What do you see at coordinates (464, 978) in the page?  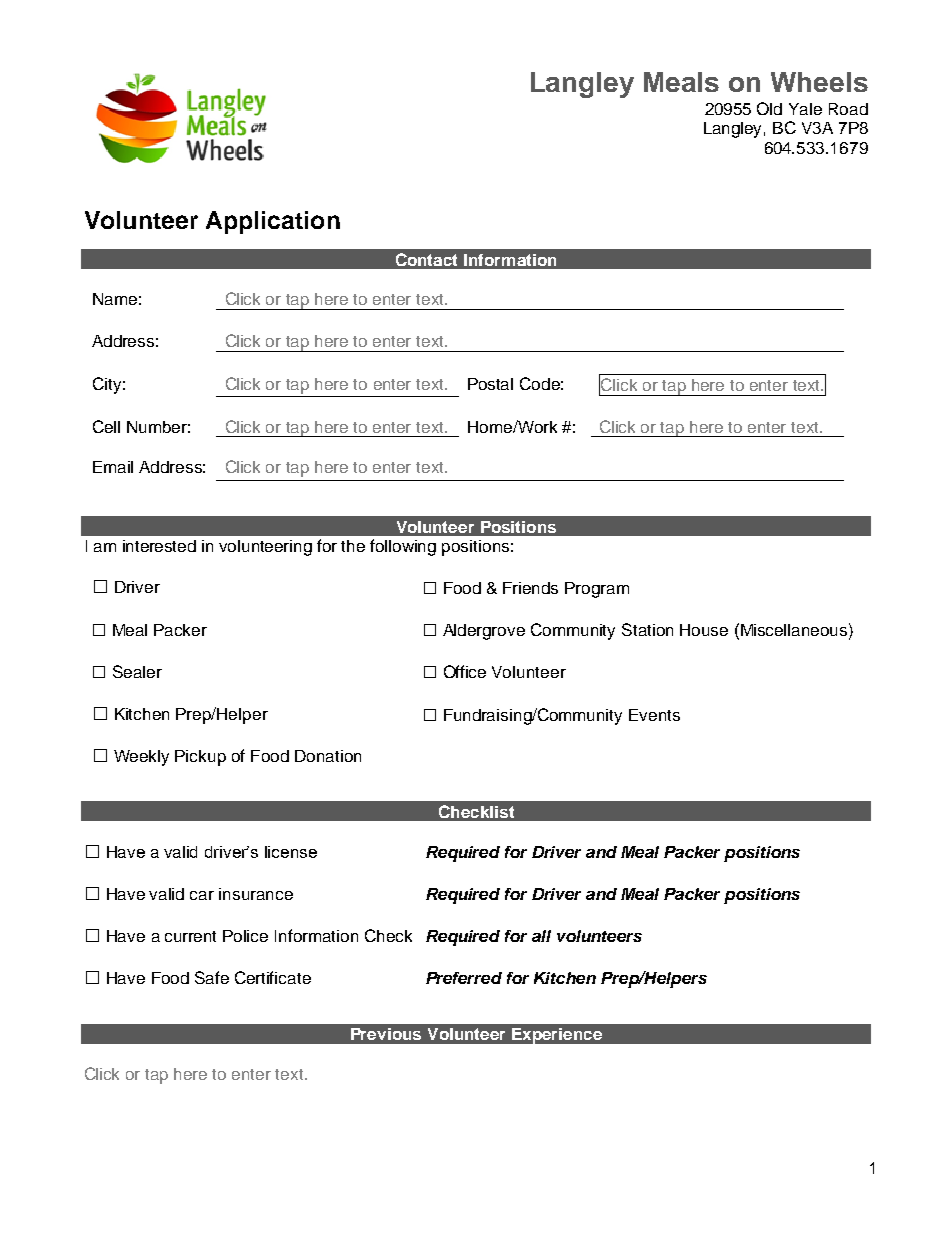 I see `Preferred` at bounding box center [464, 978].
